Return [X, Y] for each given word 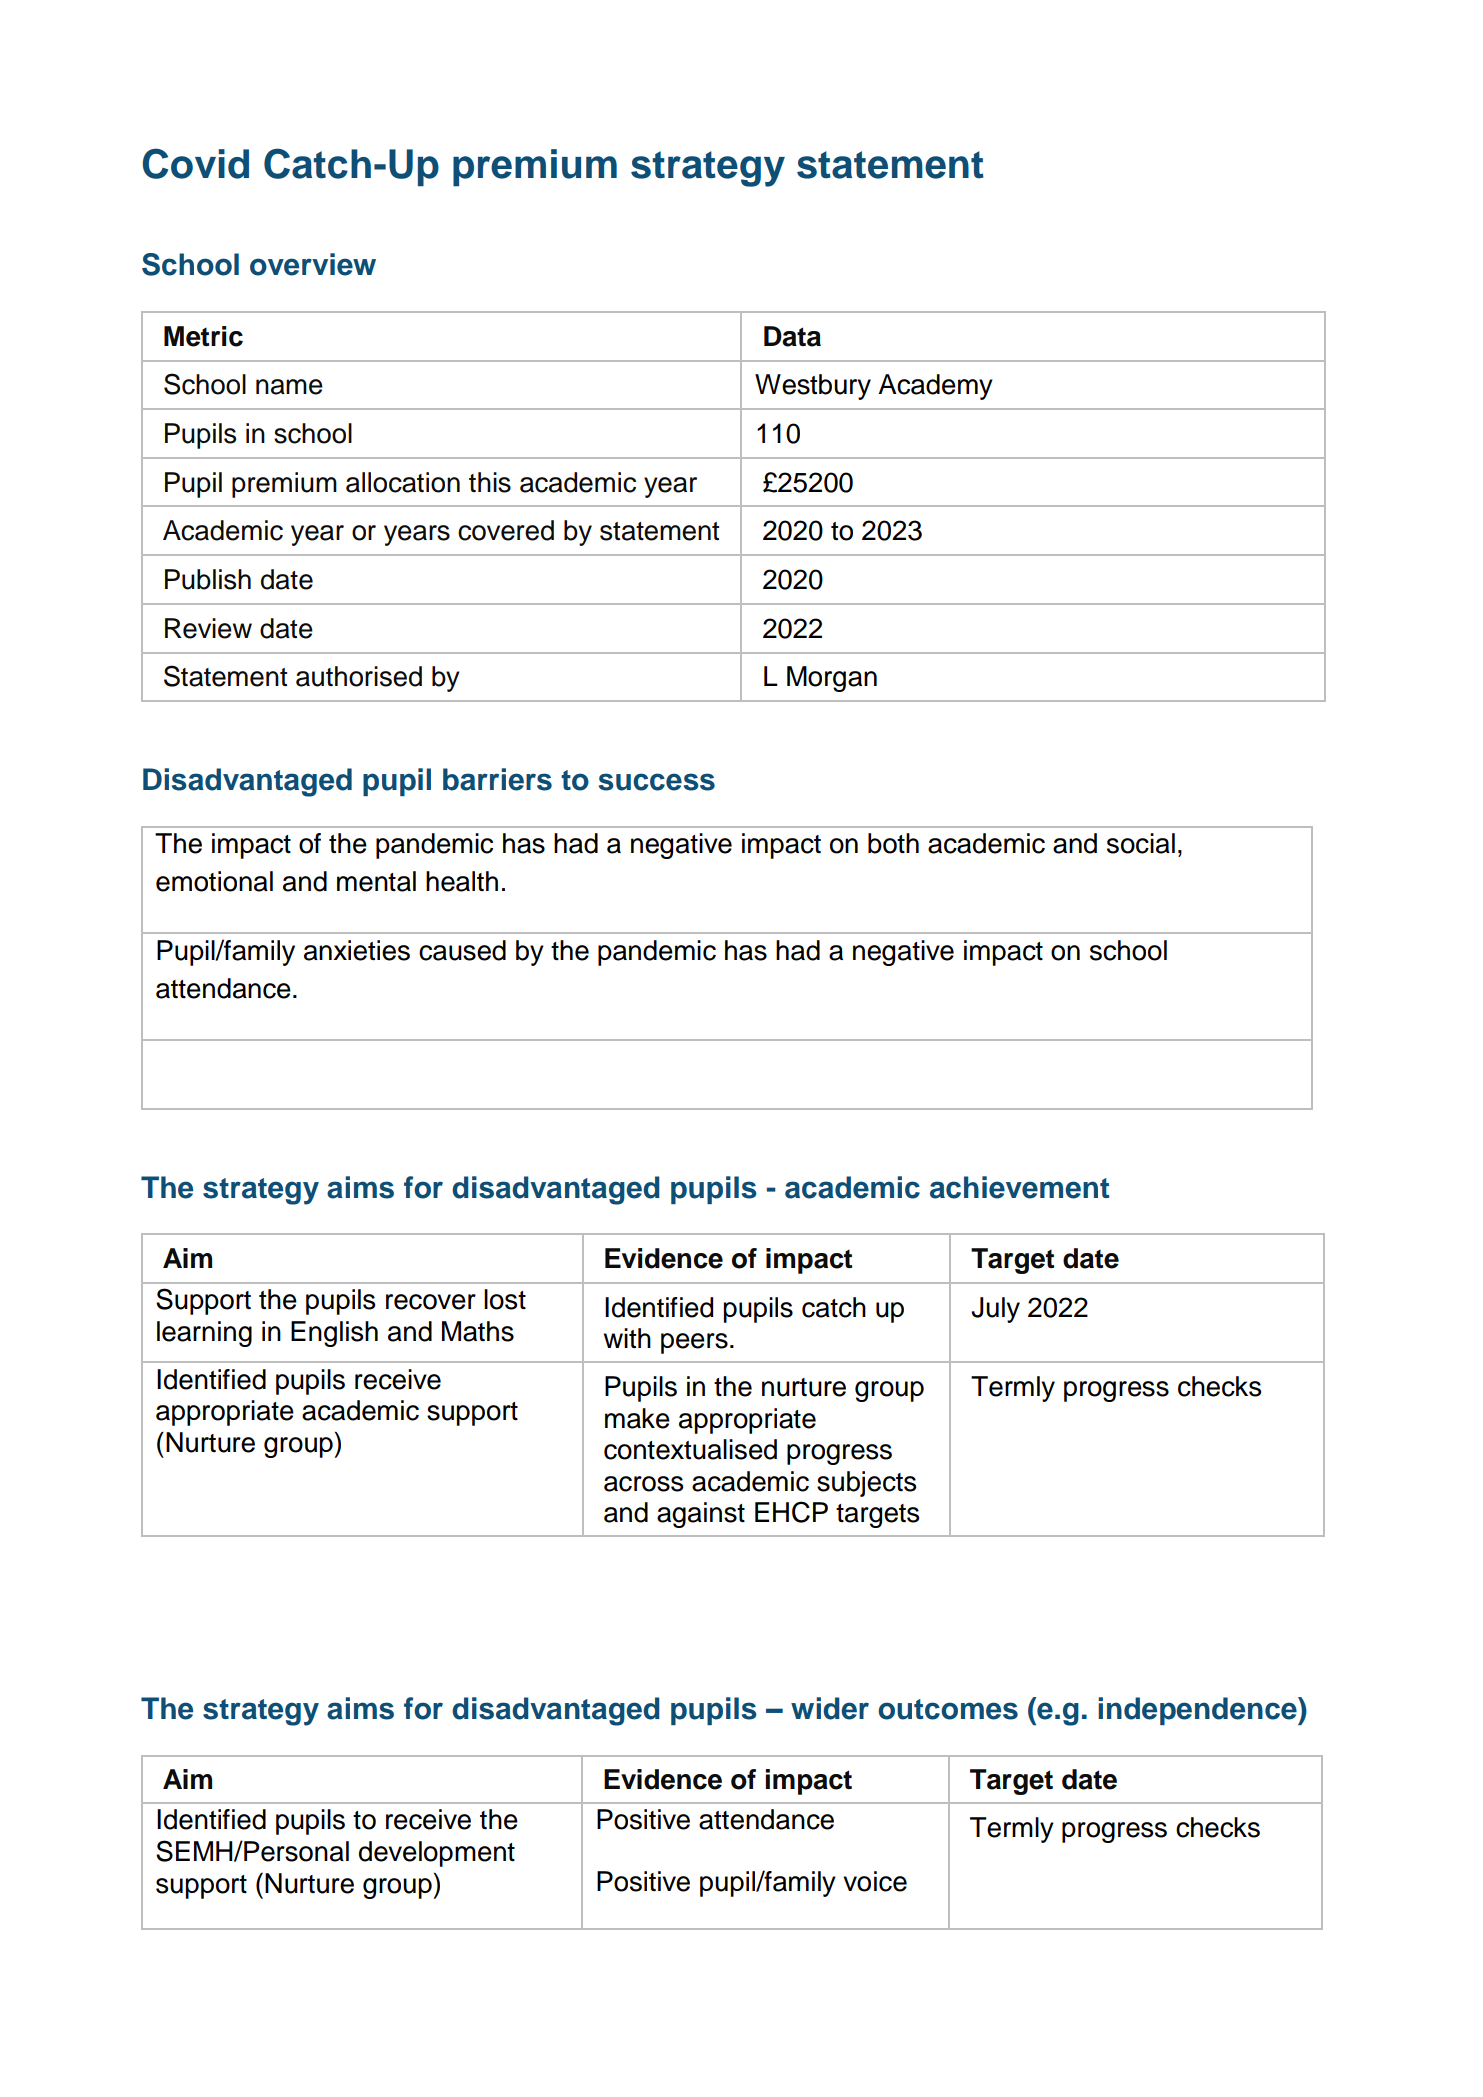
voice [875, 1881]
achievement [1019, 1187]
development [437, 1854]
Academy [935, 387]
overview [313, 264]
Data [792, 336]
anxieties [357, 950]
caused [462, 950]
